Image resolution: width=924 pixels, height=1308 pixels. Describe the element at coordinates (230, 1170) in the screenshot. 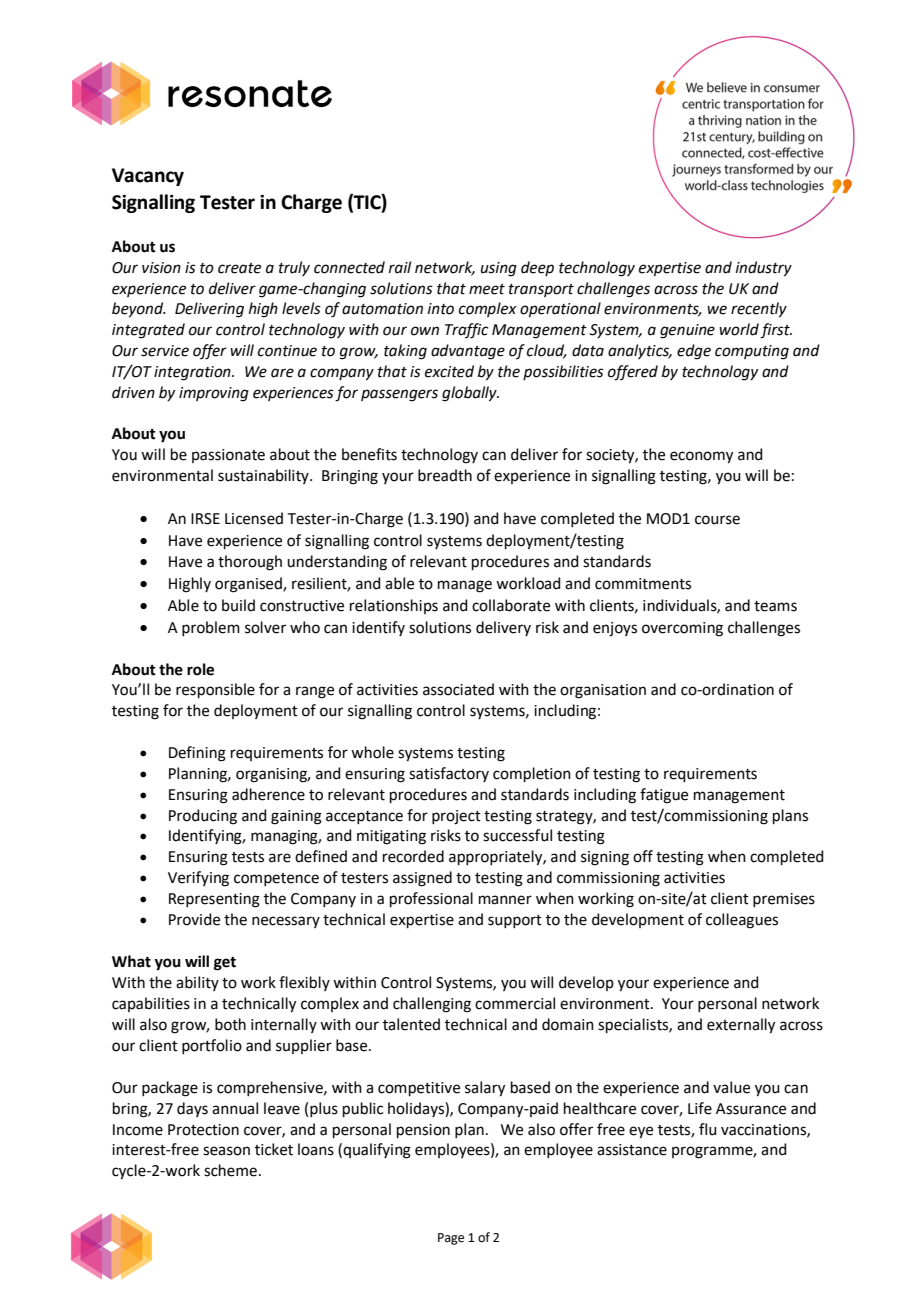

I see `scheme` at that location.
